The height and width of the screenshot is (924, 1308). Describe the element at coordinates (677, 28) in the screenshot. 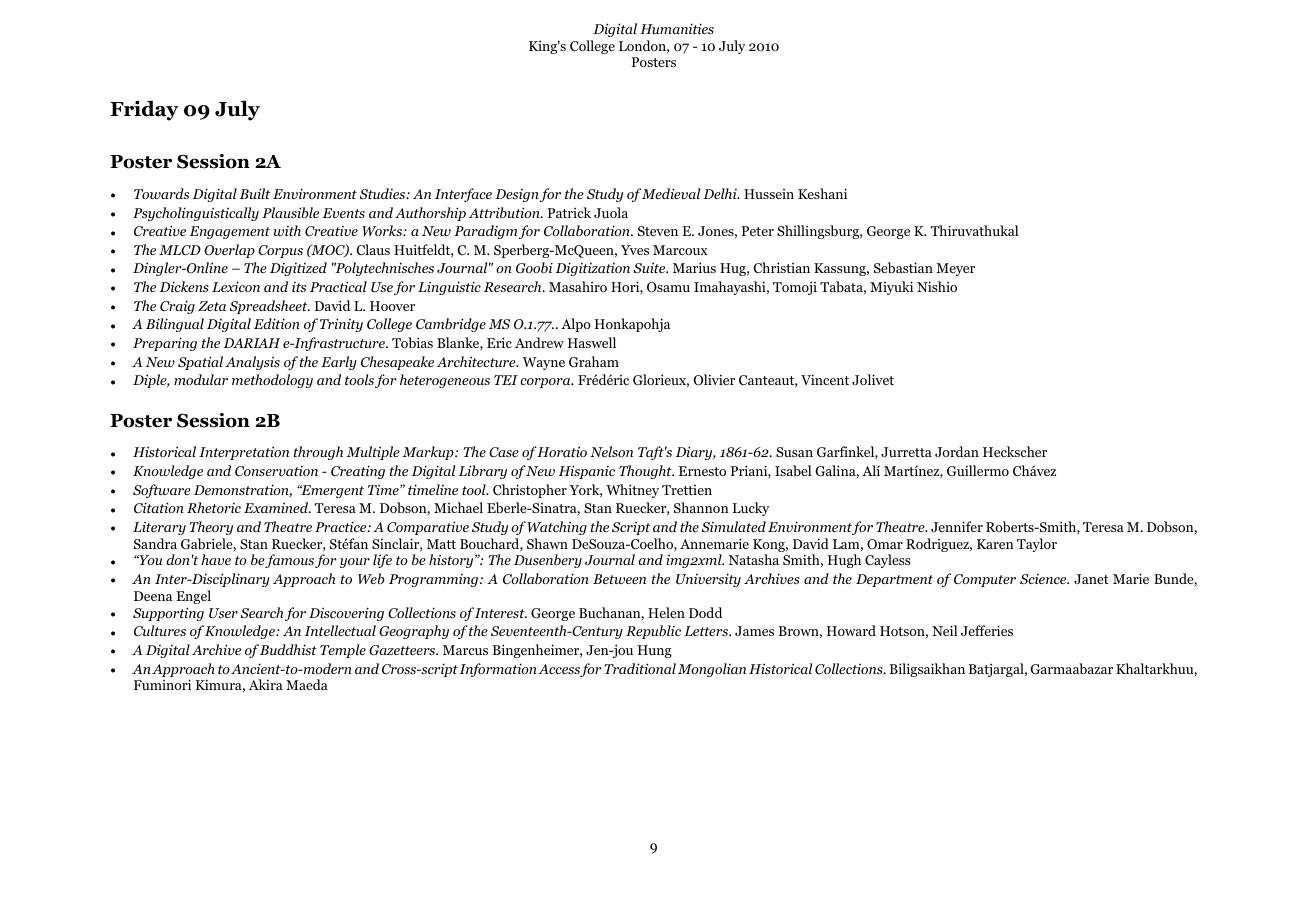

I see `Humanities` at that location.
